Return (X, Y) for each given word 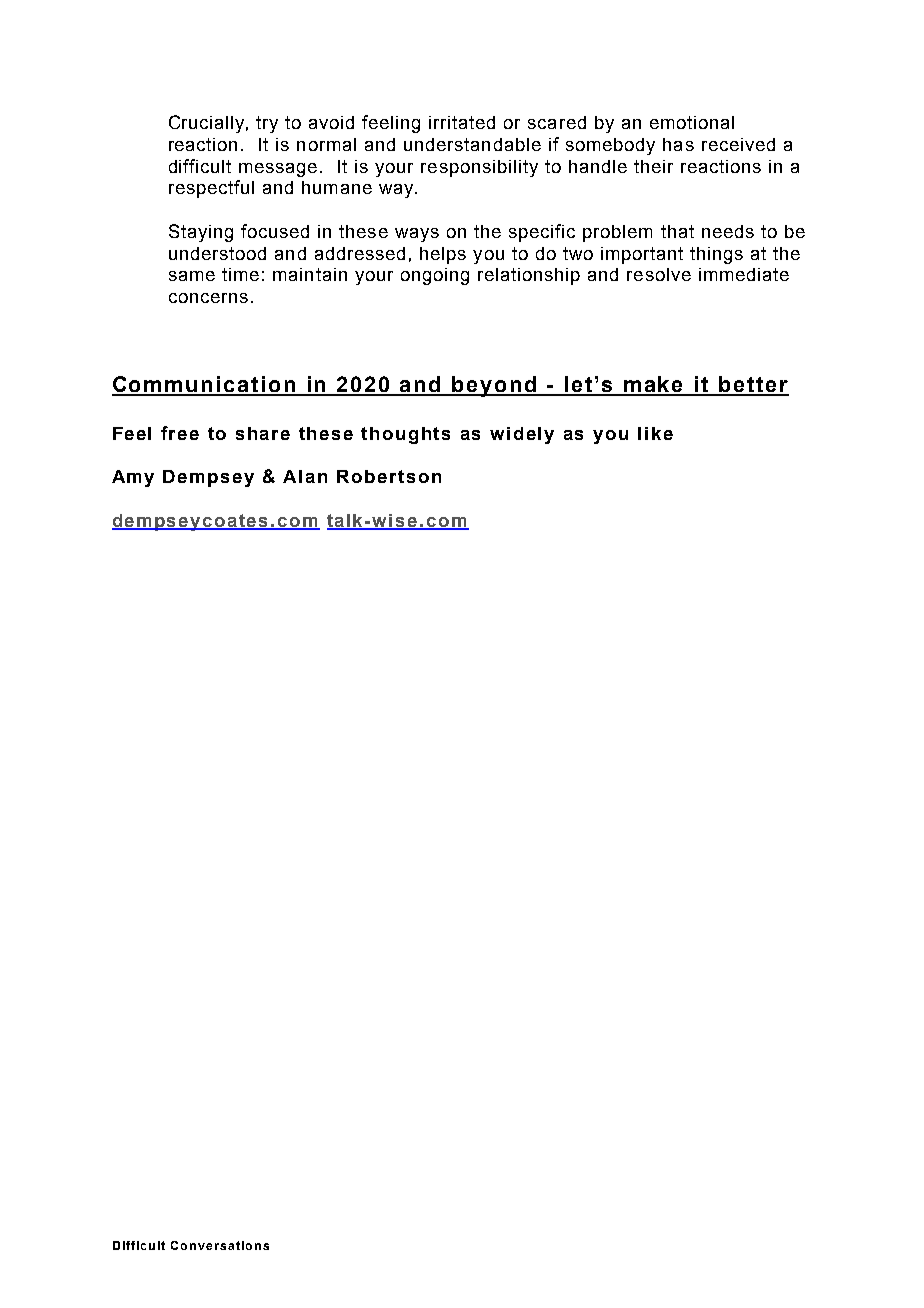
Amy (133, 478)
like (655, 433)
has (678, 144)
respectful (211, 189)
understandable (472, 144)
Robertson (389, 476)
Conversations (220, 1245)
